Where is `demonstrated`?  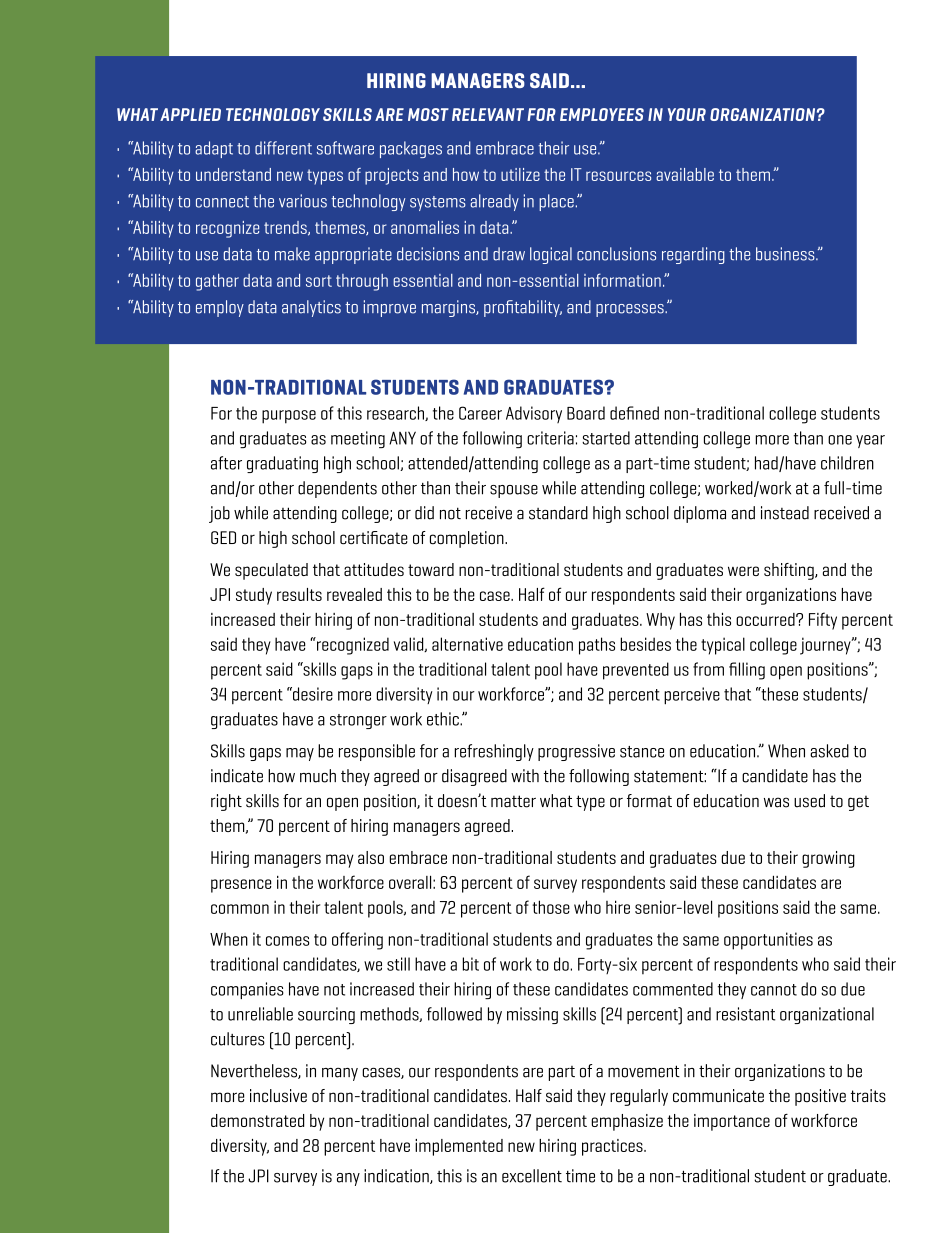 demonstrated is located at coordinates (257, 1120).
